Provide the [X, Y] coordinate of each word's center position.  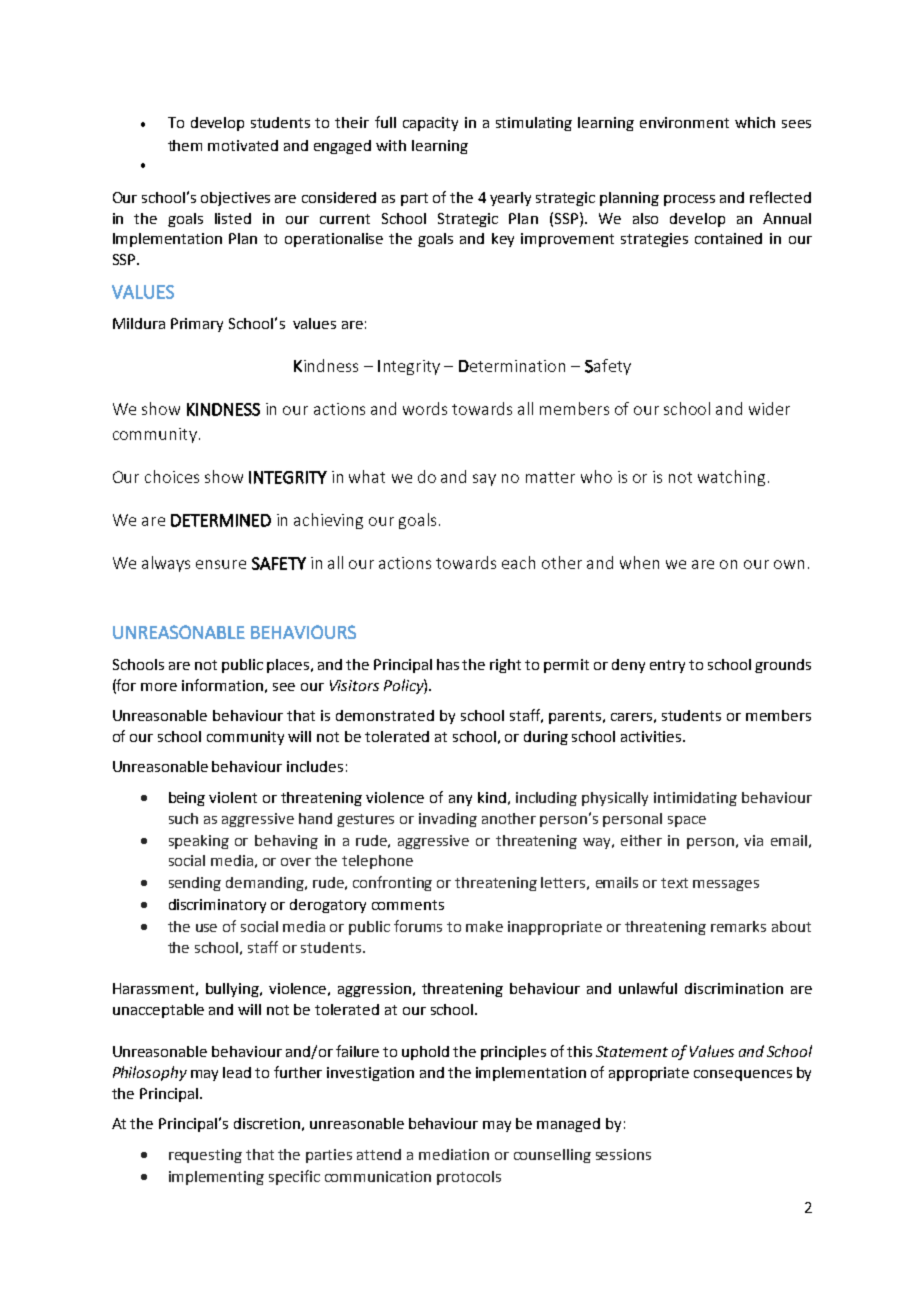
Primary [197, 325]
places [288, 666]
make [484, 926]
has [448, 664]
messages [726, 885]
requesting [205, 1156]
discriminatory [217, 906]
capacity [430, 124]
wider [769, 408]
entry [667, 666]
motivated [243, 145]
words [425, 408]
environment [684, 122]
